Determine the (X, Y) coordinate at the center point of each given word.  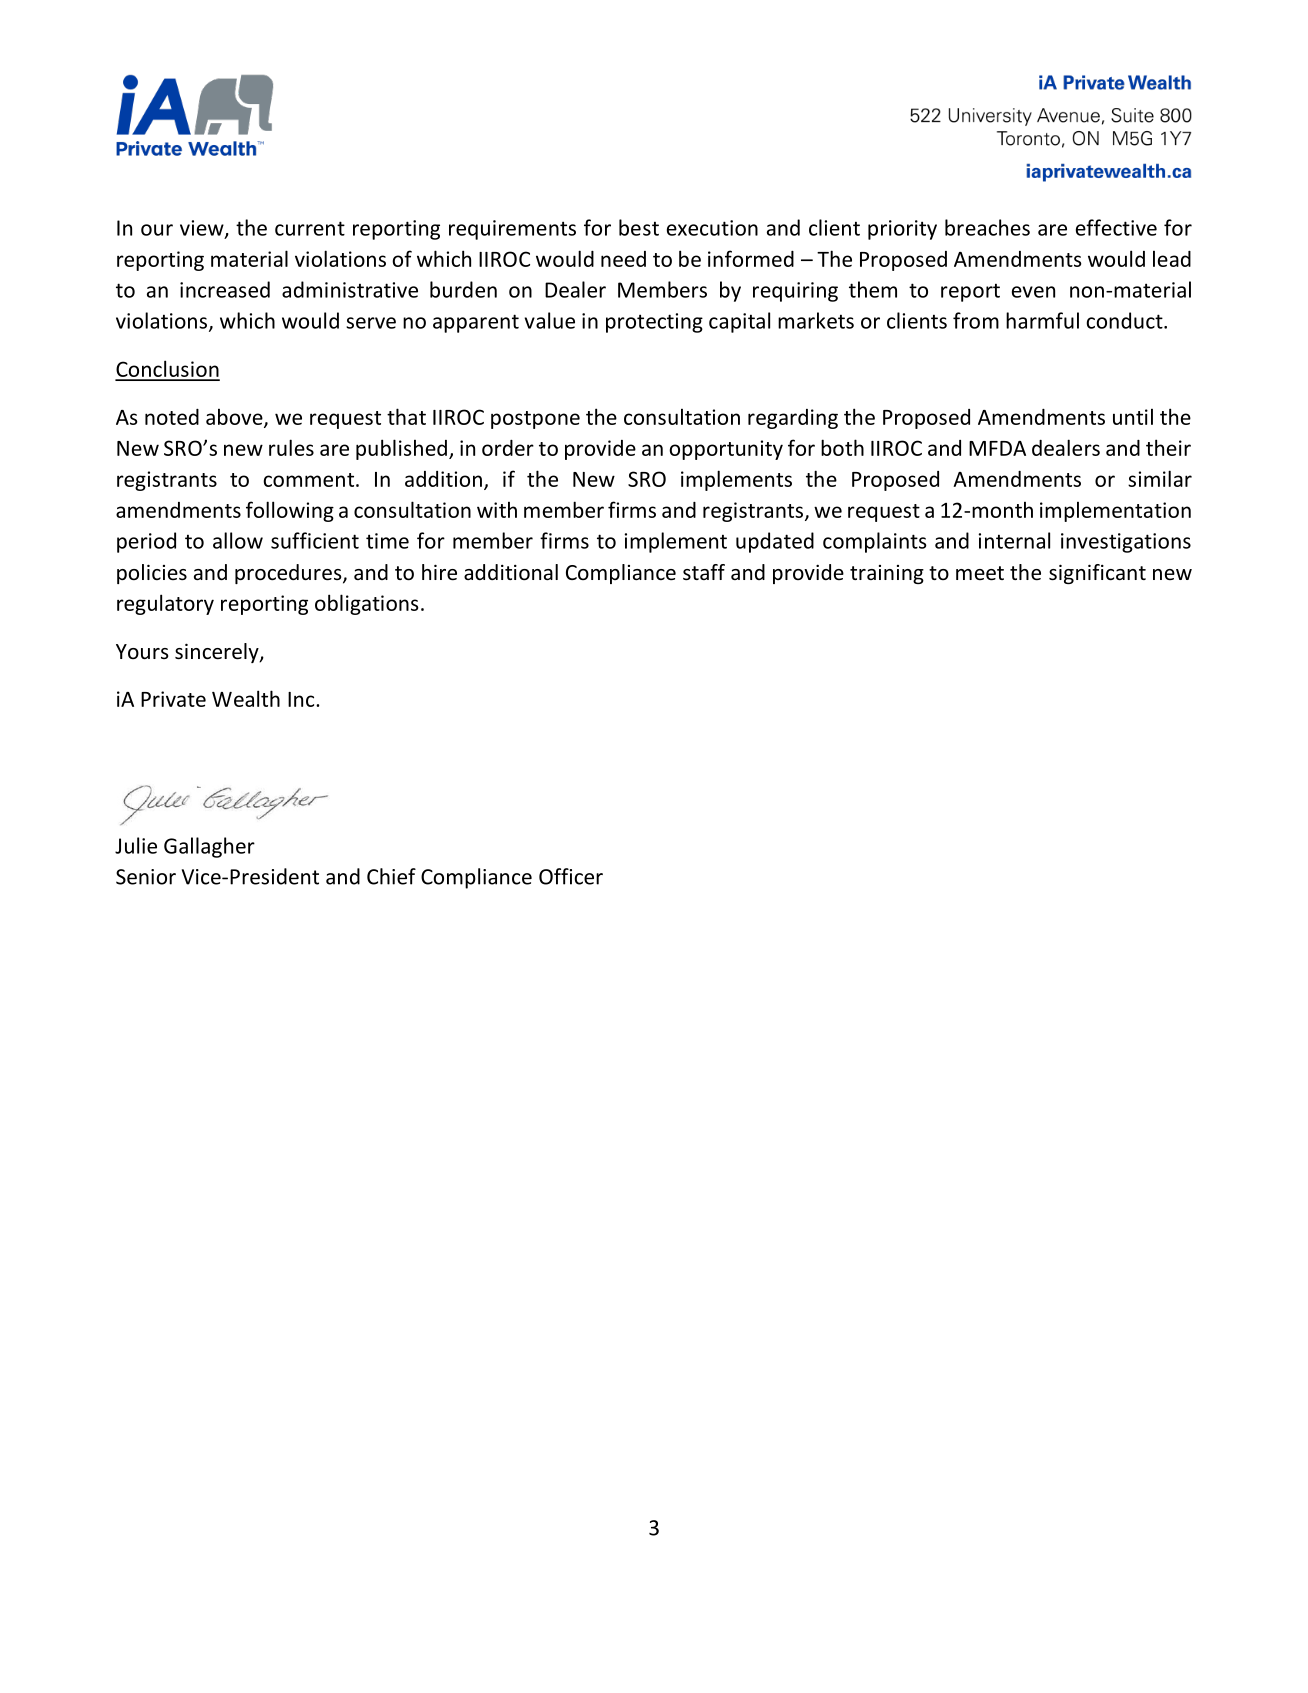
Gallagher (209, 847)
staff (704, 572)
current (310, 228)
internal (1014, 540)
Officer (571, 876)
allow (238, 540)
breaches (987, 227)
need (623, 259)
